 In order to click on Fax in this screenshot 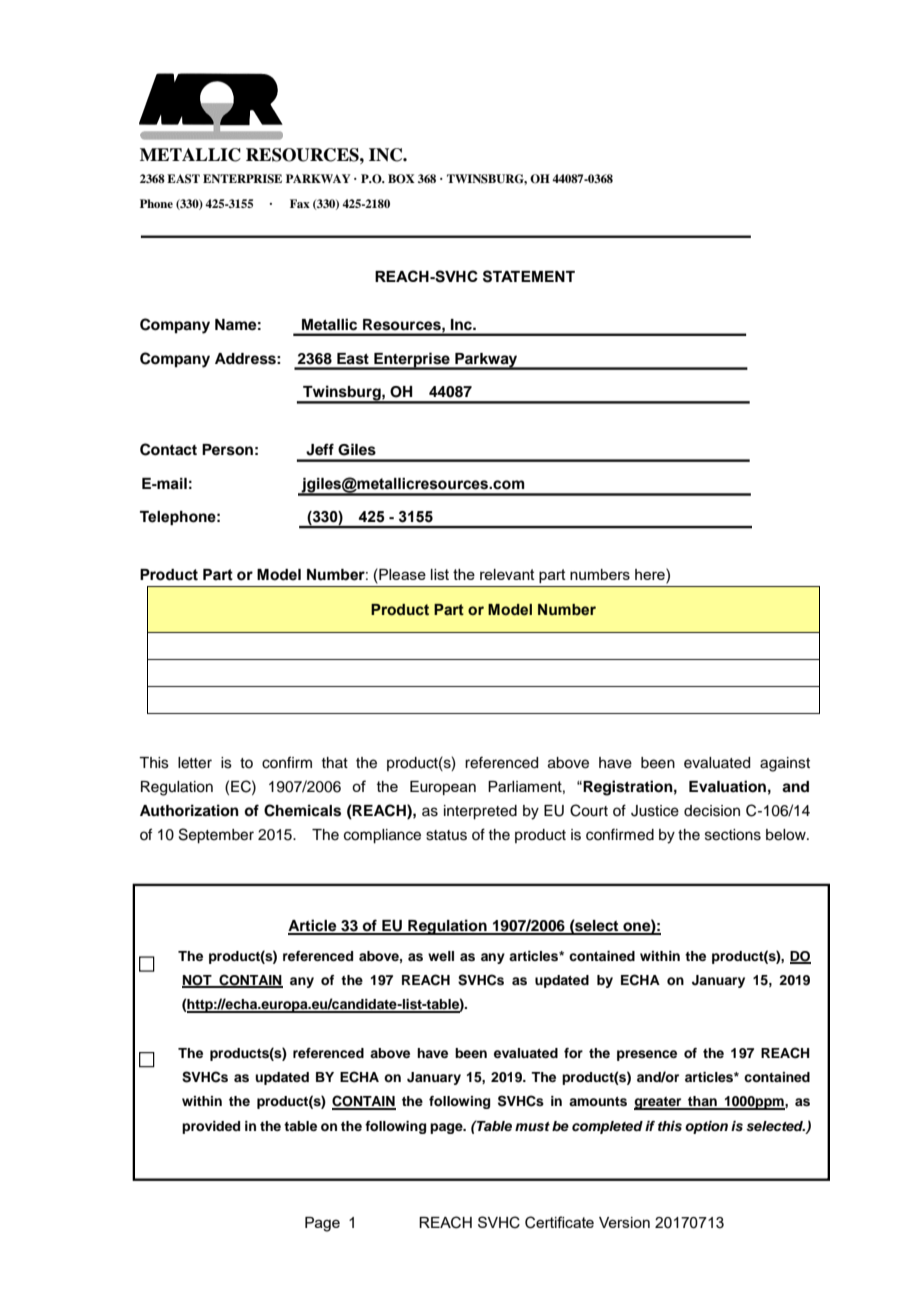, I will do `click(300, 203)`.
